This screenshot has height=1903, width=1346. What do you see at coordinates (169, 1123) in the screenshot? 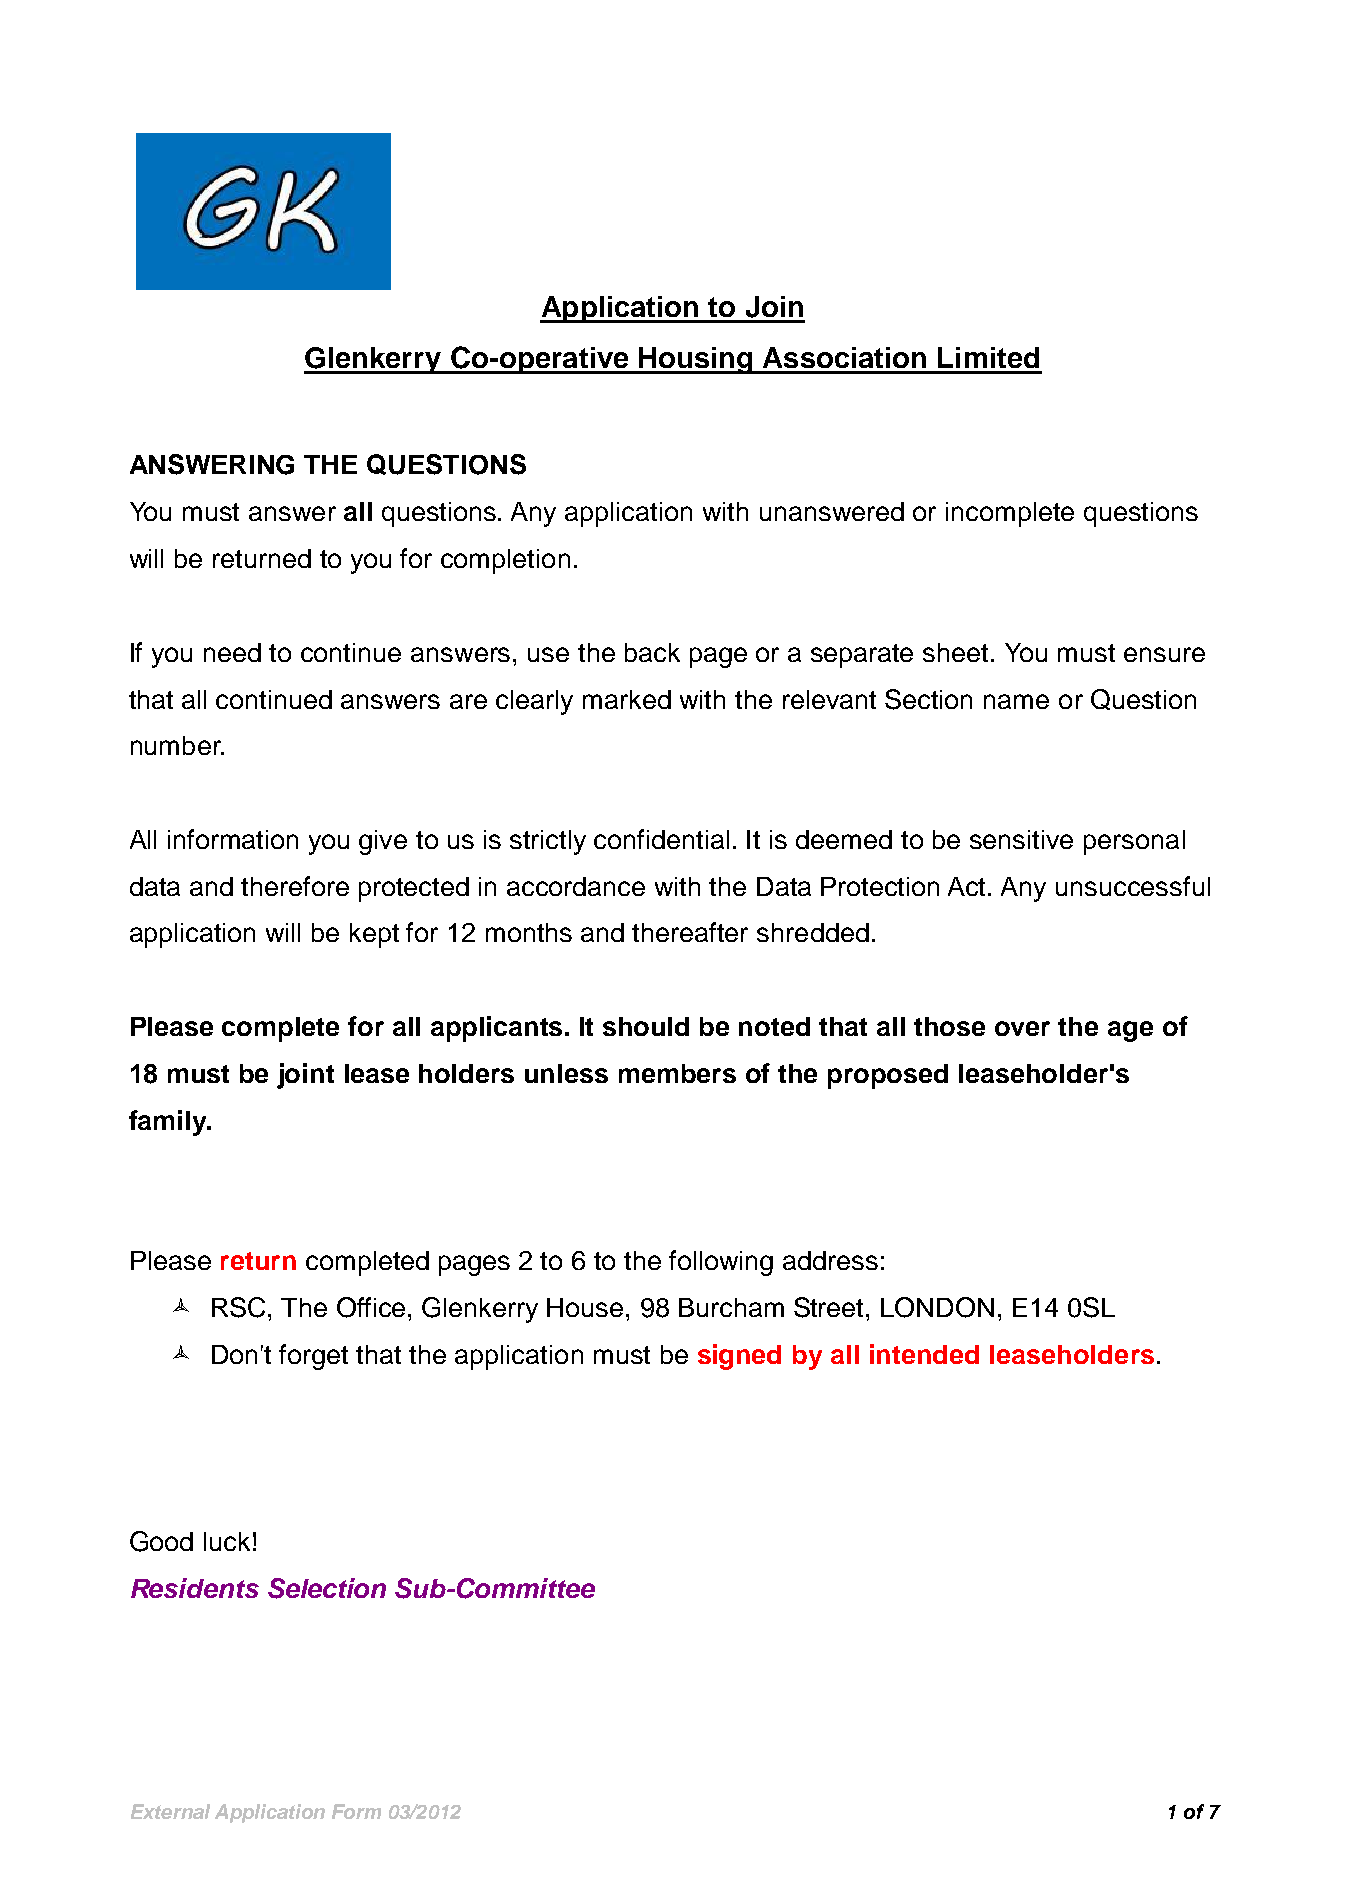
I see `family` at bounding box center [169, 1123].
